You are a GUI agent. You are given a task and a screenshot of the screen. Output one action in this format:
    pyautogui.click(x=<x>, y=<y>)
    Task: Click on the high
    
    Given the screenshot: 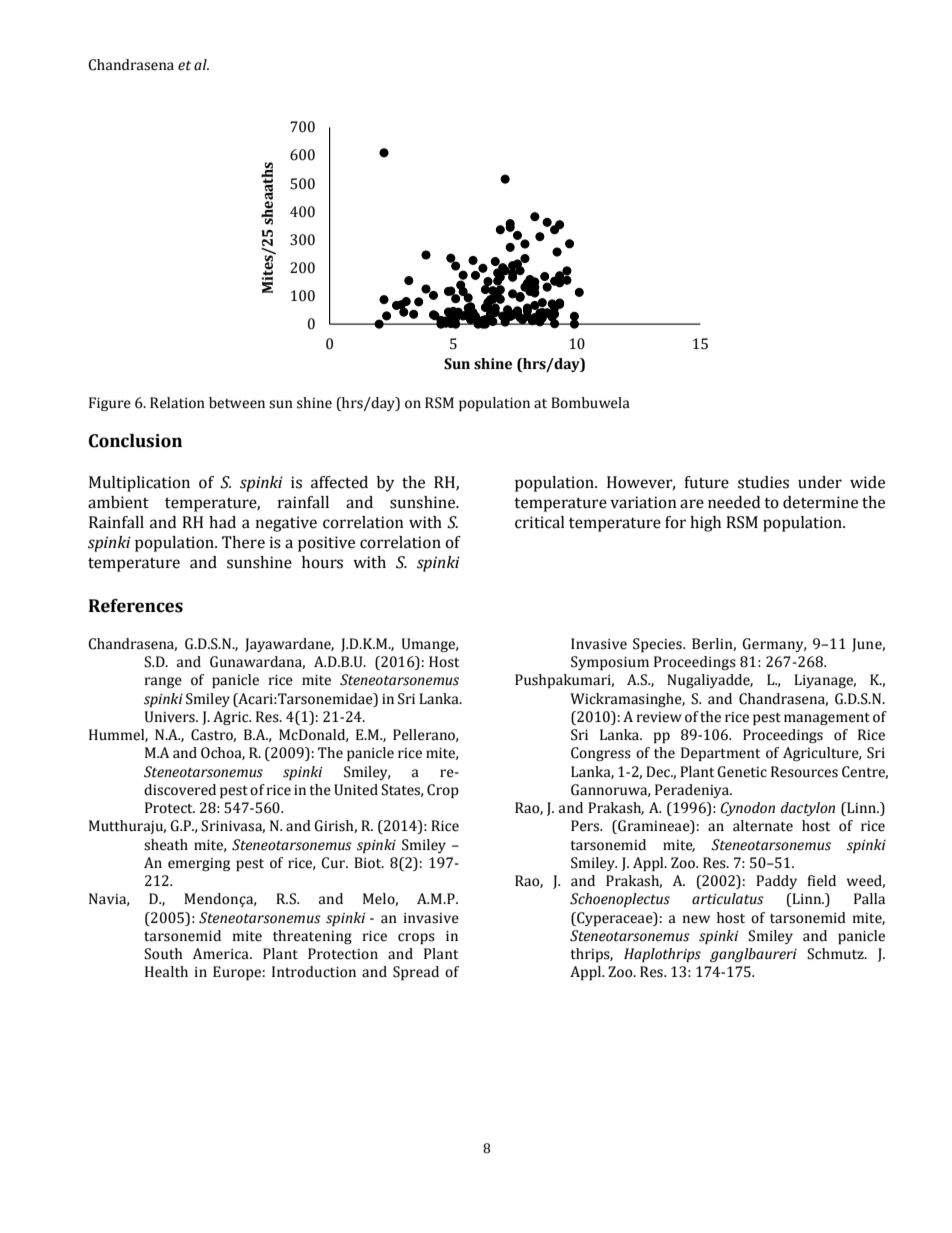 What is the action you would take?
    pyautogui.click(x=705, y=524)
